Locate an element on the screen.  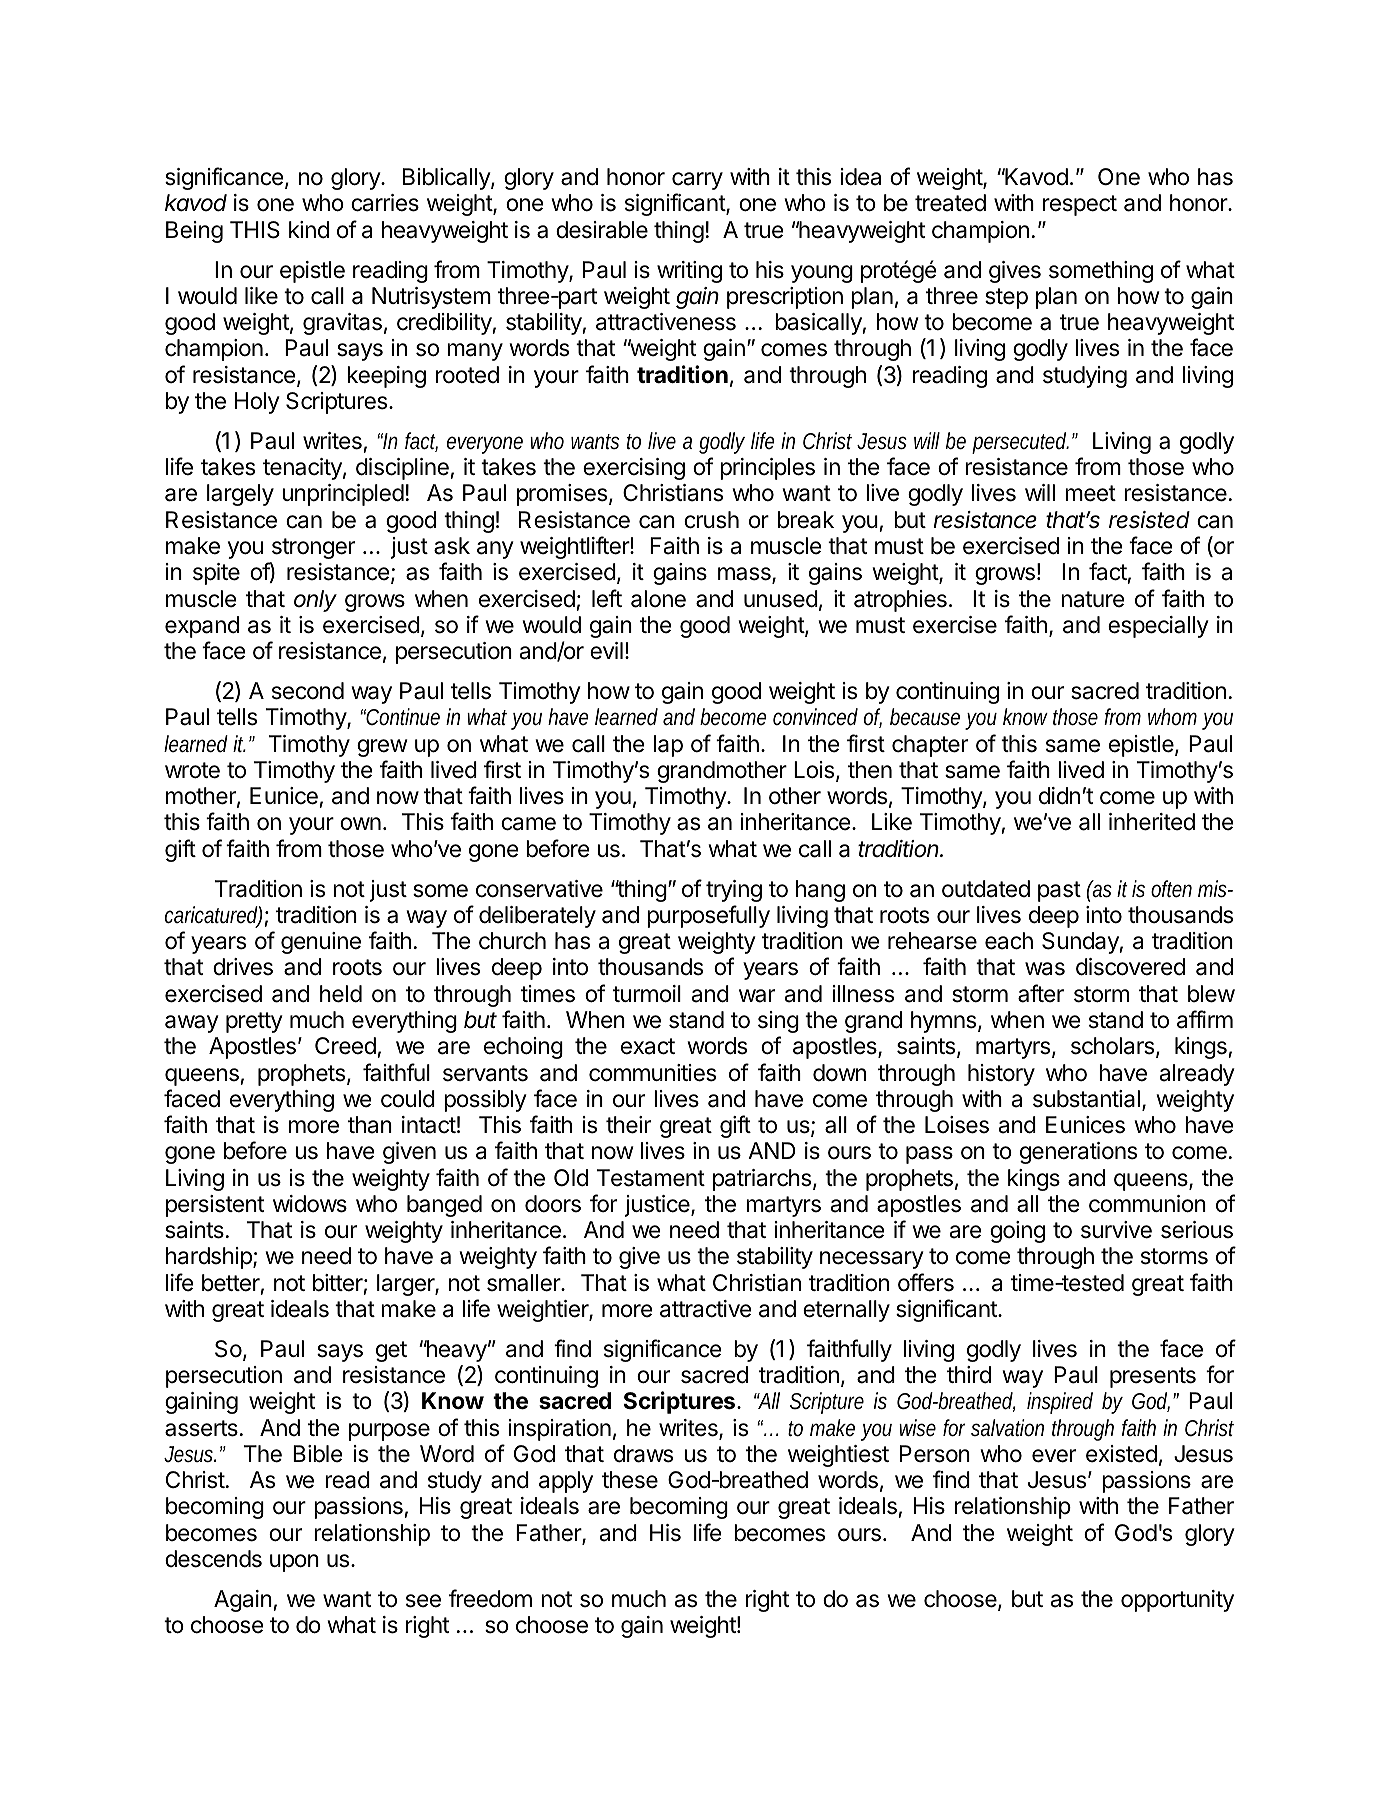
unprincipled is located at coordinates (343, 495).
